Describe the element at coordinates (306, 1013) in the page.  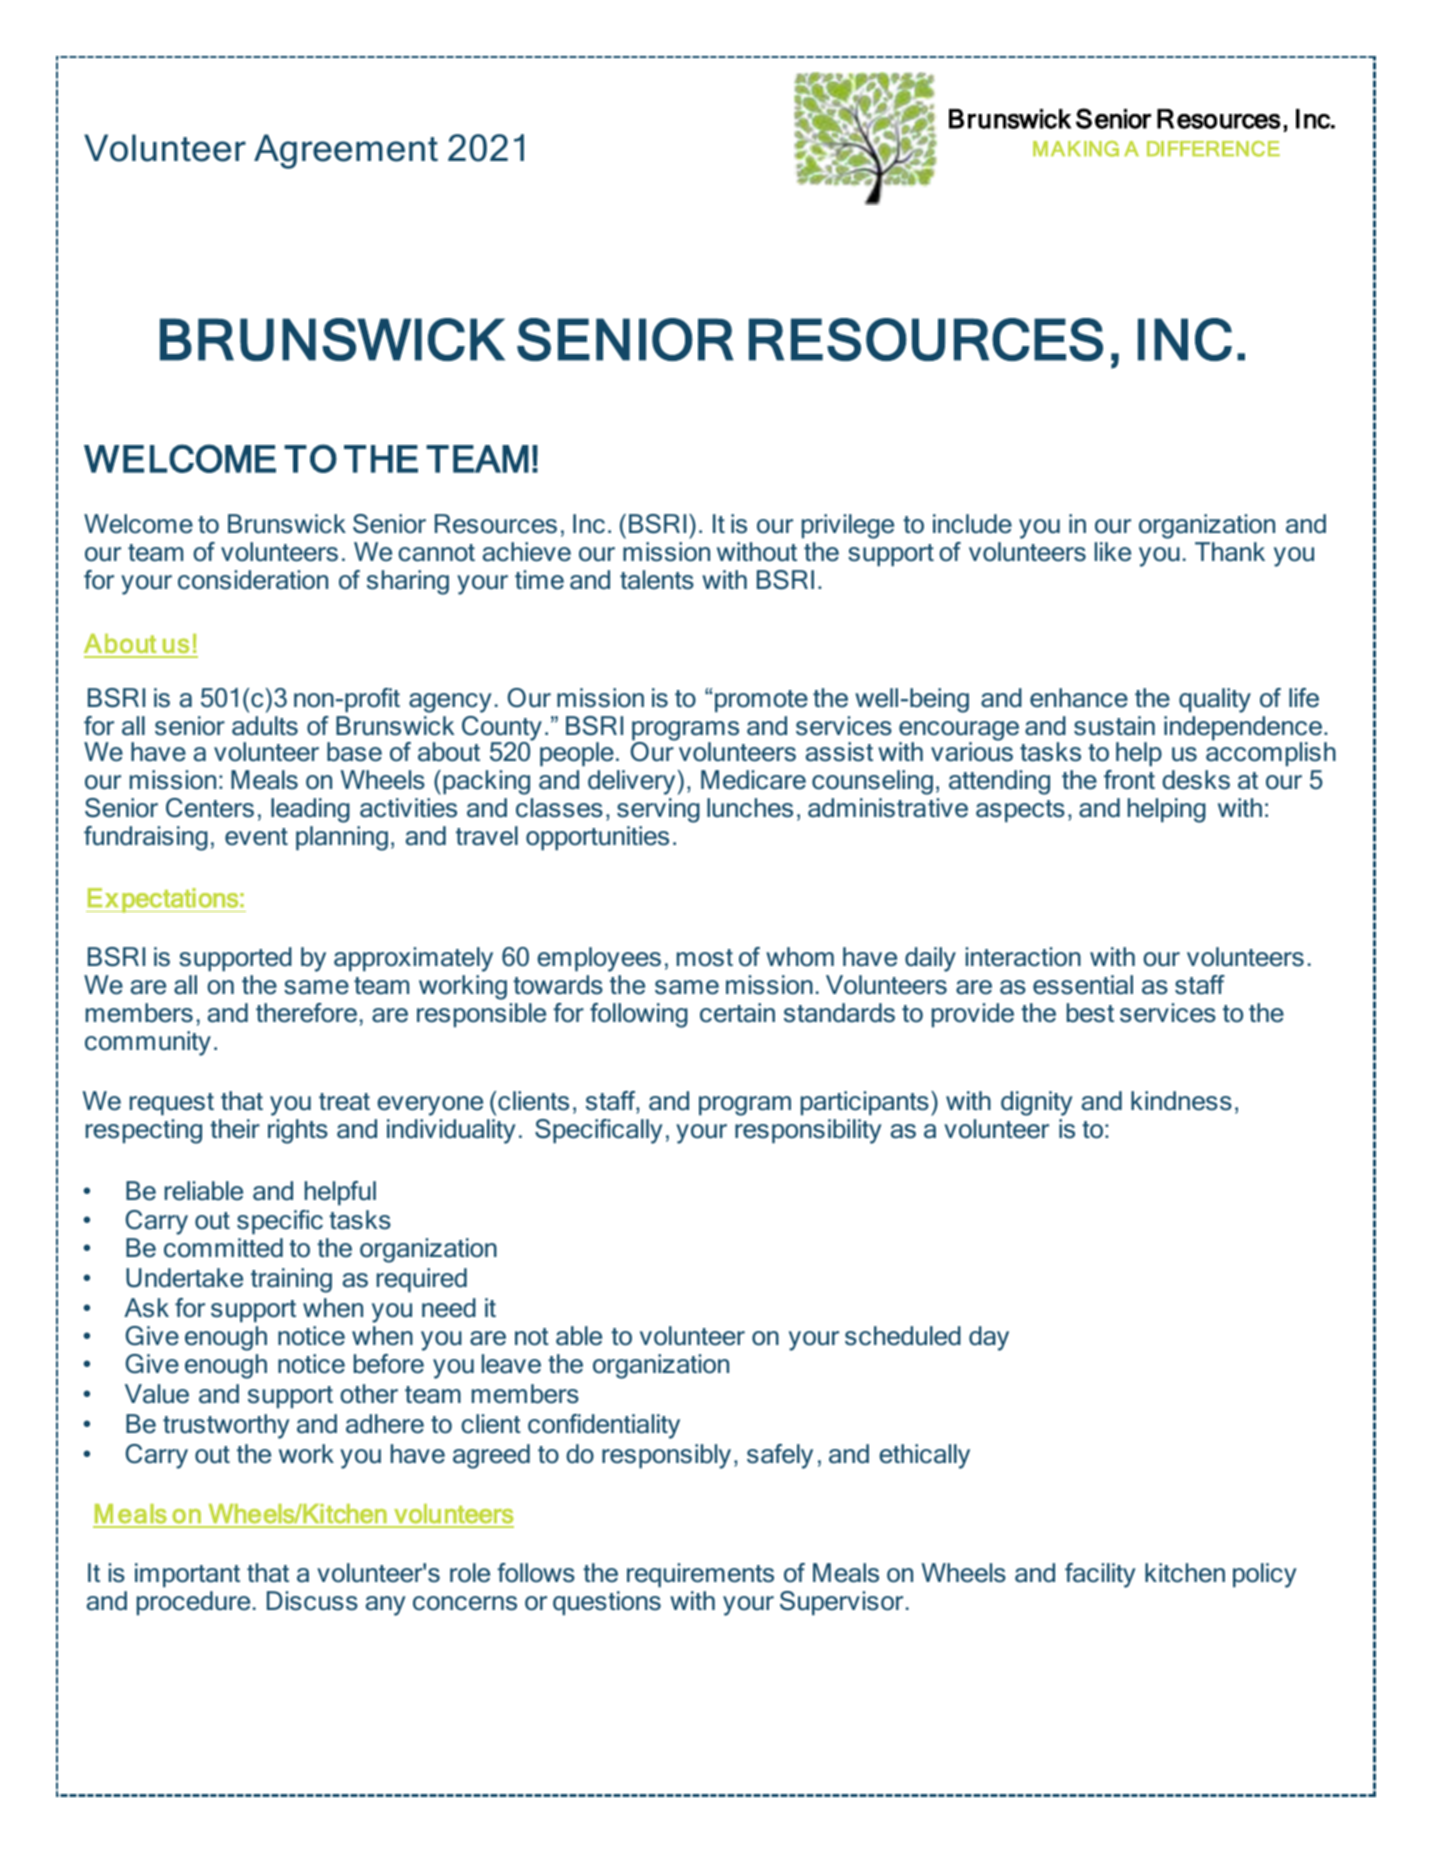
I see `therefore` at that location.
